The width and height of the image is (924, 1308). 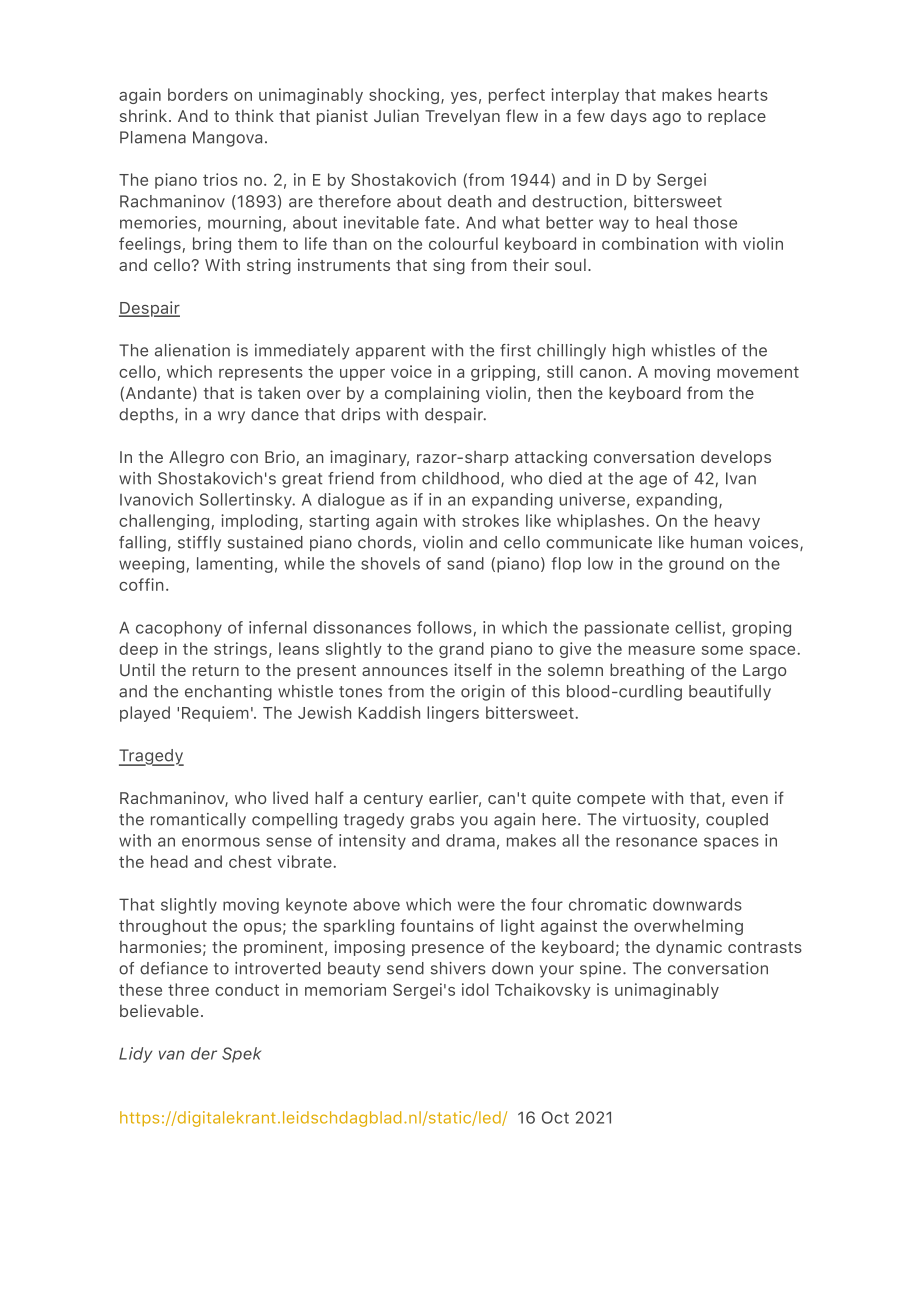 I want to click on Allegro, so click(x=196, y=458).
